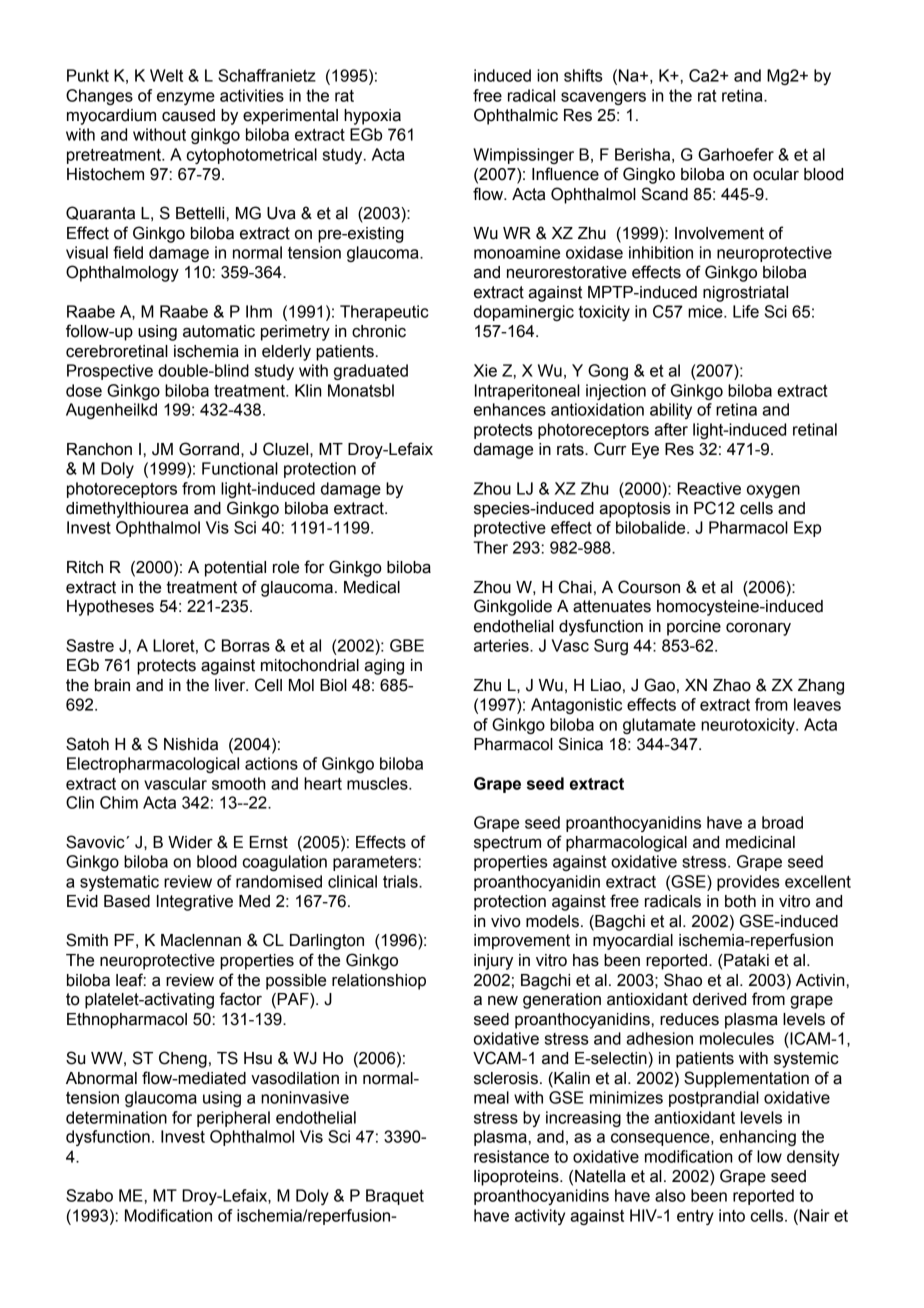 The width and height of the screenshot is (924, 1308). What do you see at coordinates (89, 1195) in the screenshot?
I see `Szabo` at bounding box center [89, 1195].
